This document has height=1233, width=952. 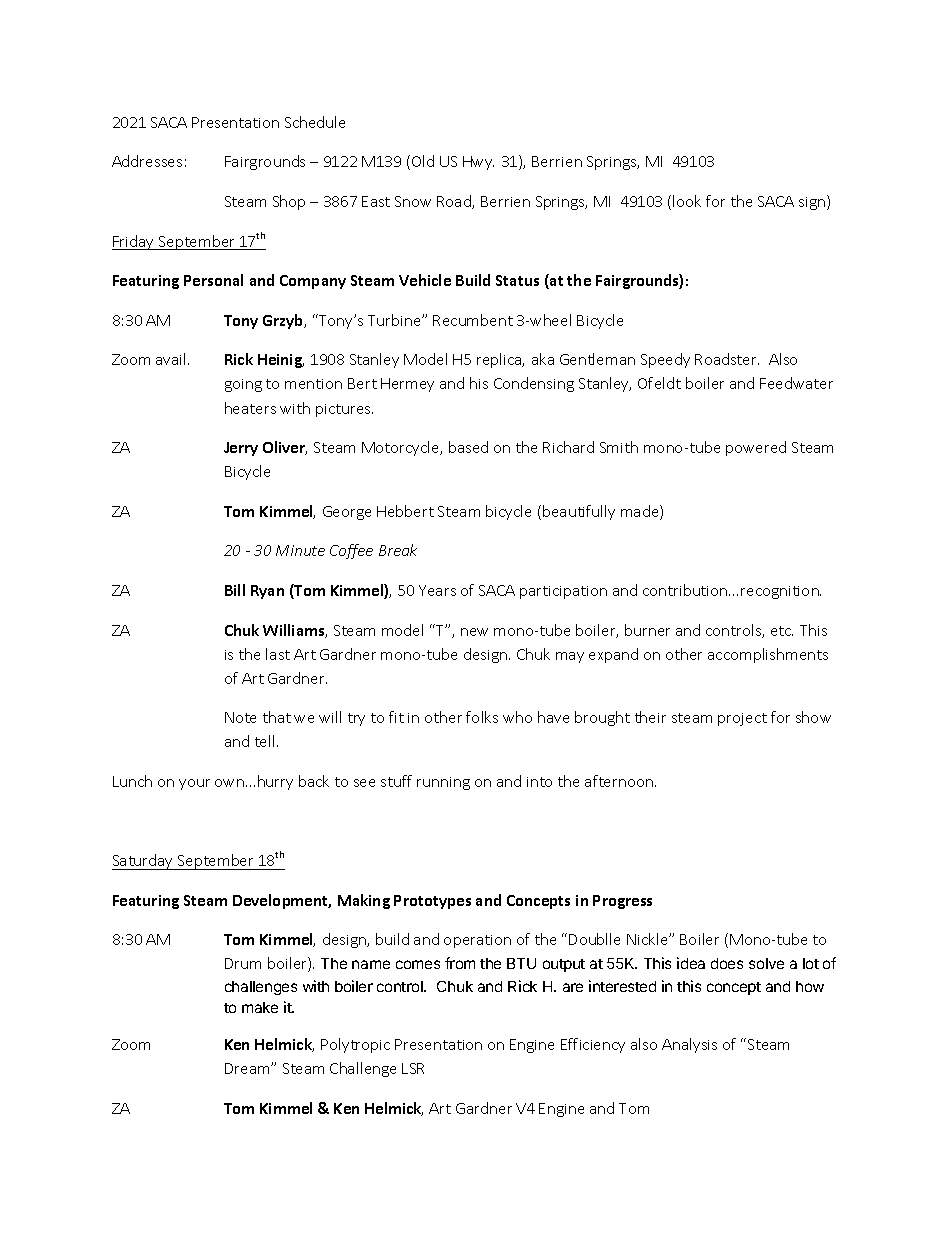 What do you see at coordinates (443, 783) in the document?
I see `running` at bounding box center [443, 783].
